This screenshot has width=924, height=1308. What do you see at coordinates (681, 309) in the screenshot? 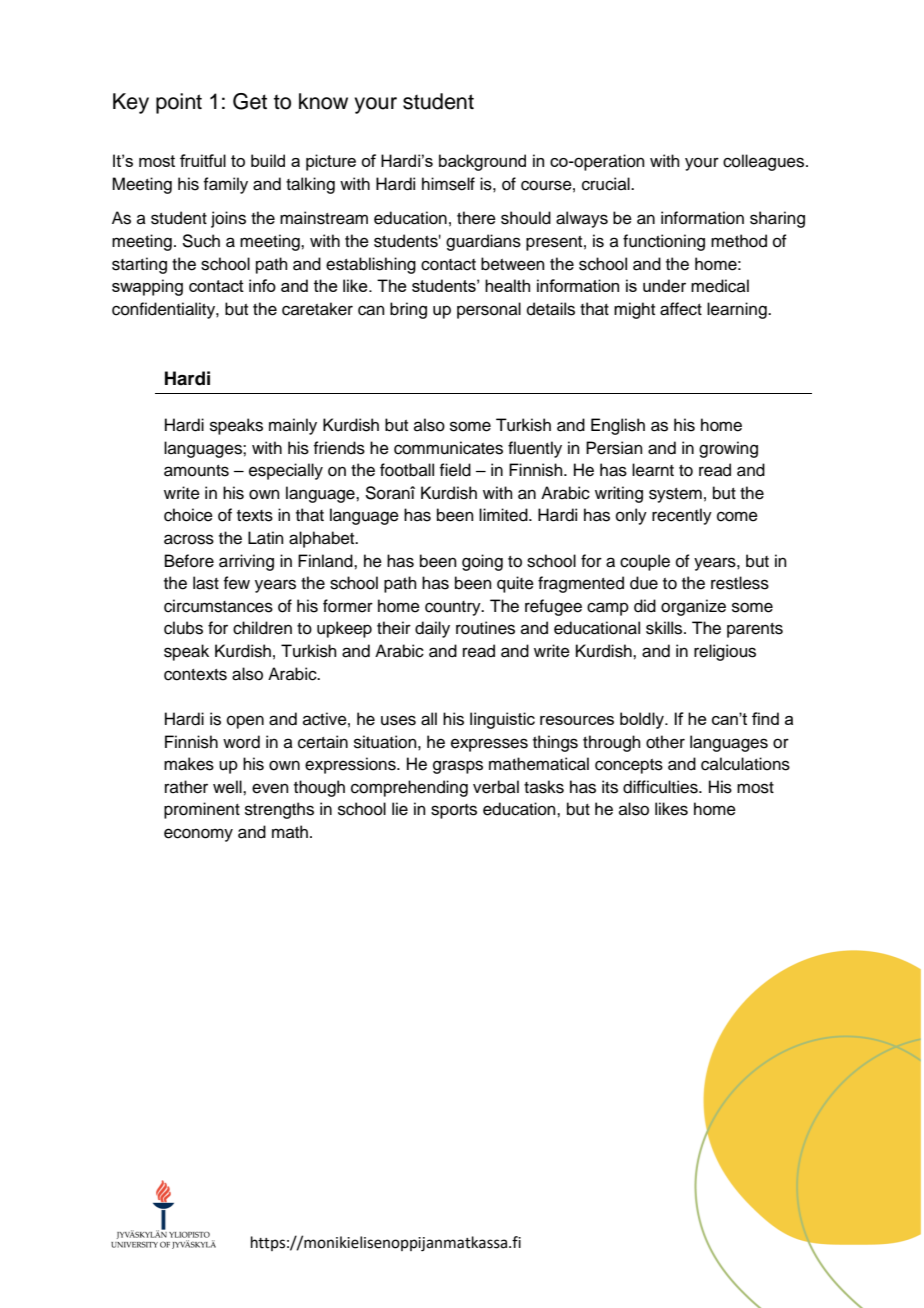
I see `affect` at bounding box center [681, 309].
